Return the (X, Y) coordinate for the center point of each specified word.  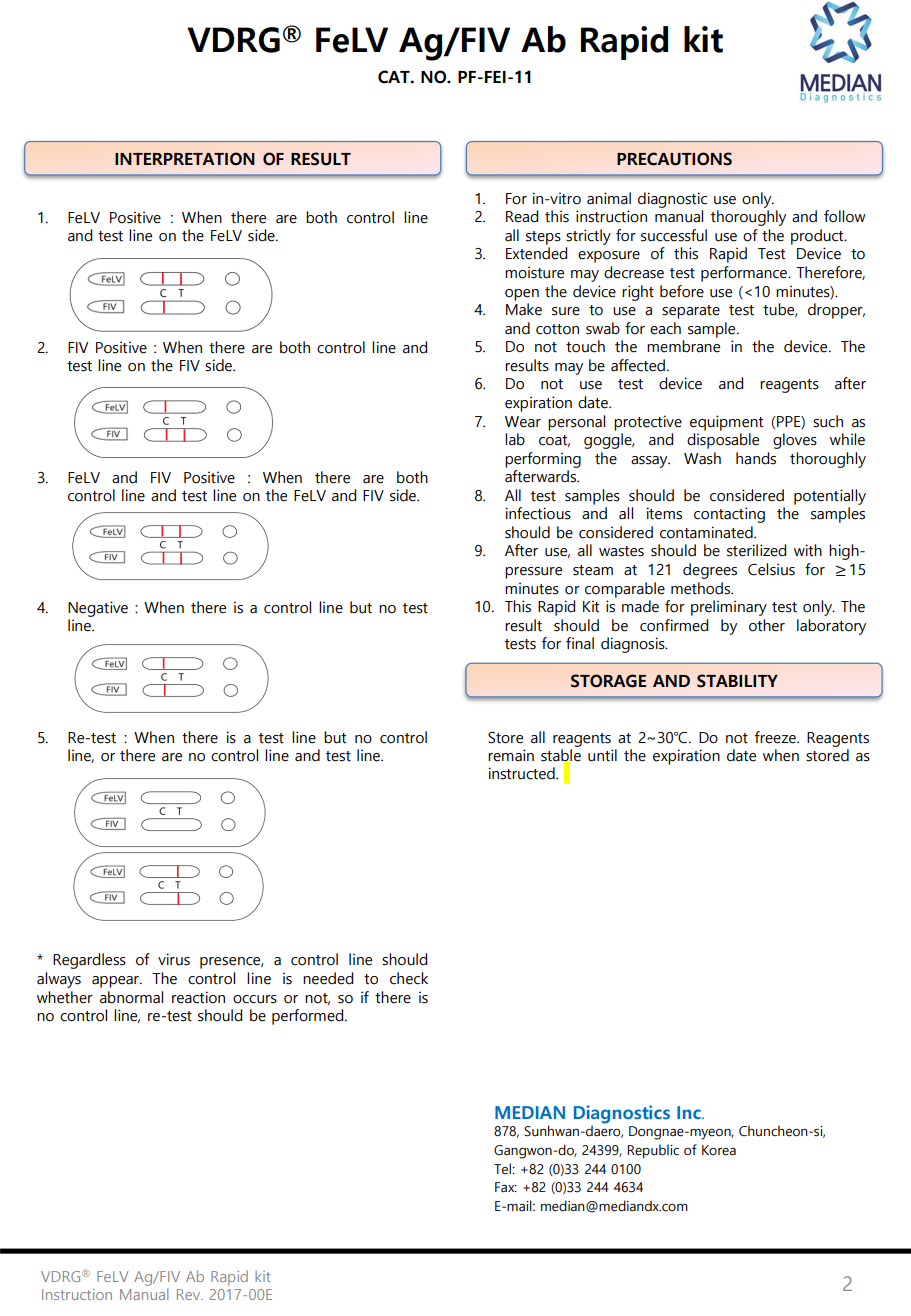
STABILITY (737, 681)
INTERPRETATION (185, 159)
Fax (506, 1187)
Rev (190, 1294)
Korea (719, 1150)
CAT (395, 77)
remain (511, 755)
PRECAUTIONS (674, 159)
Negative (98, 609)
